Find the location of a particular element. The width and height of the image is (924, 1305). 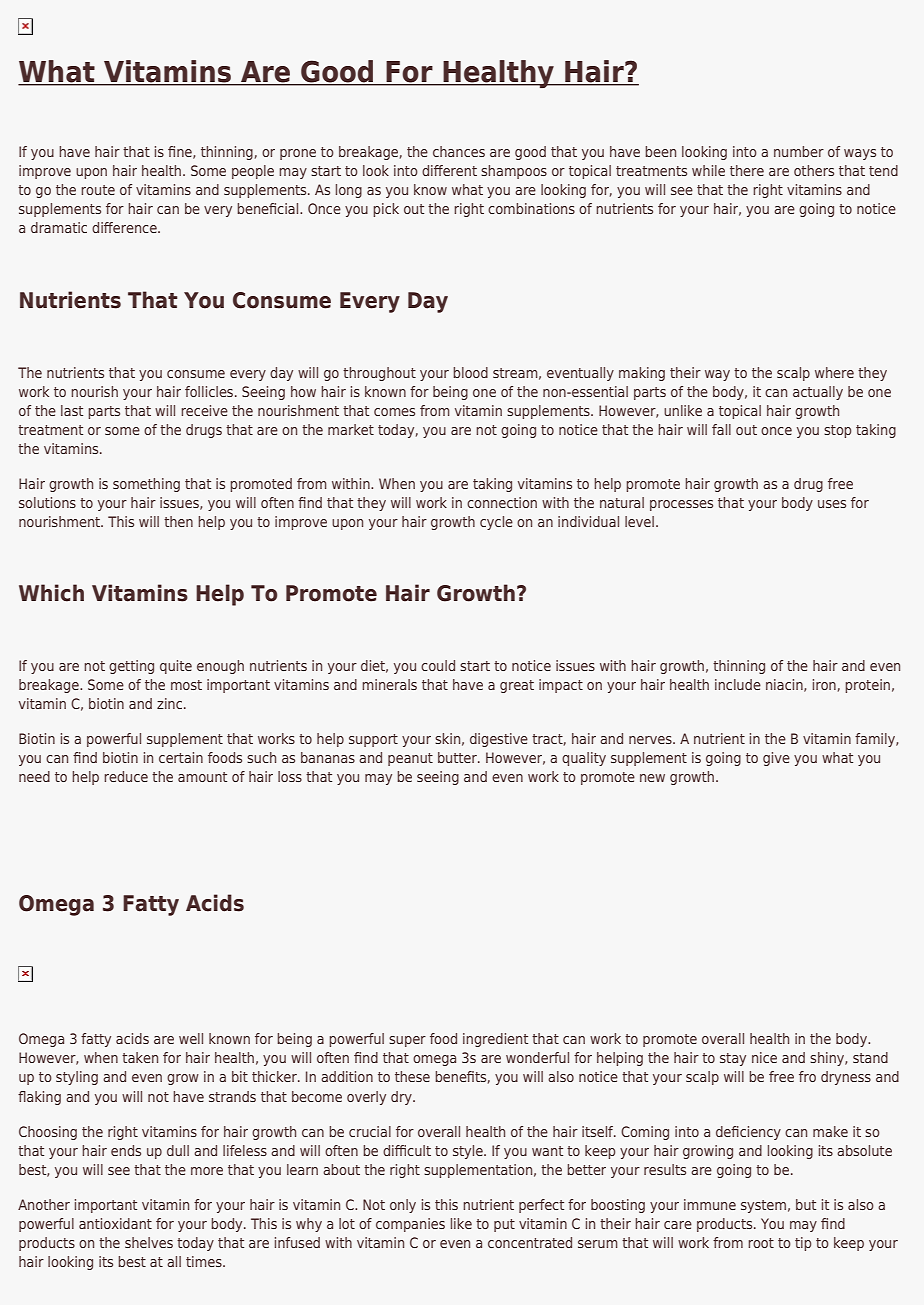

give is located at coordinates (776, 759).
